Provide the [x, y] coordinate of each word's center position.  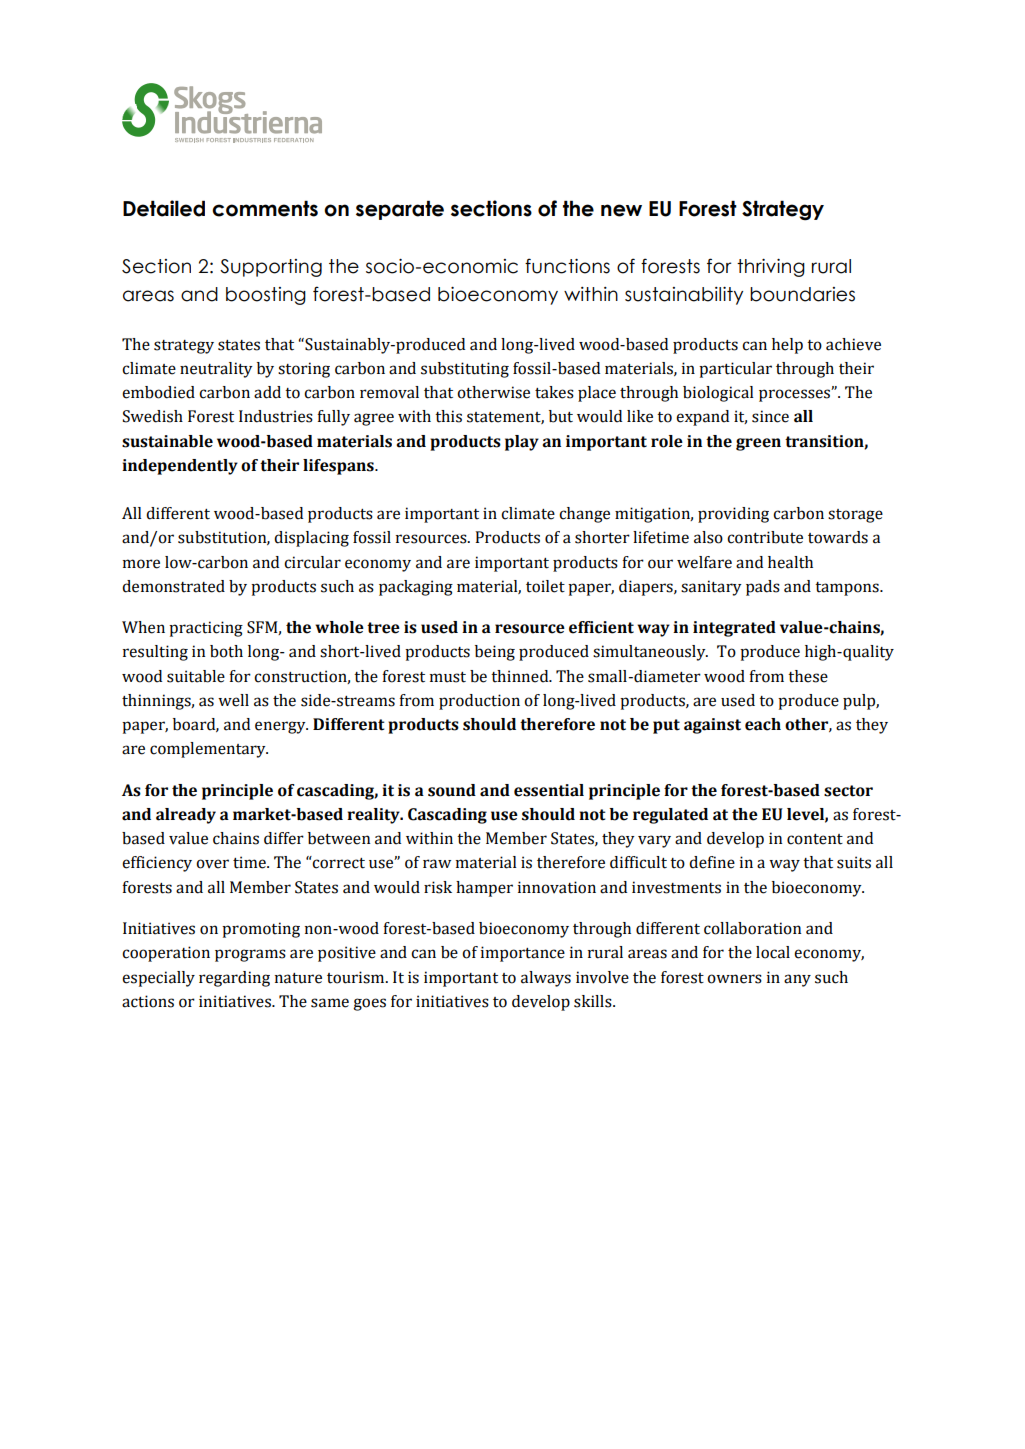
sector [848, 791]
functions [567, 266]
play [522, 443]
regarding [234, 979]
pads [763, 588]
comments [265, 208]
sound [452, 790]
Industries [276, 416]
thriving [771, 268]
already [186, 816]
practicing [206, 629]
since [770, 416]
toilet [545, 586]
